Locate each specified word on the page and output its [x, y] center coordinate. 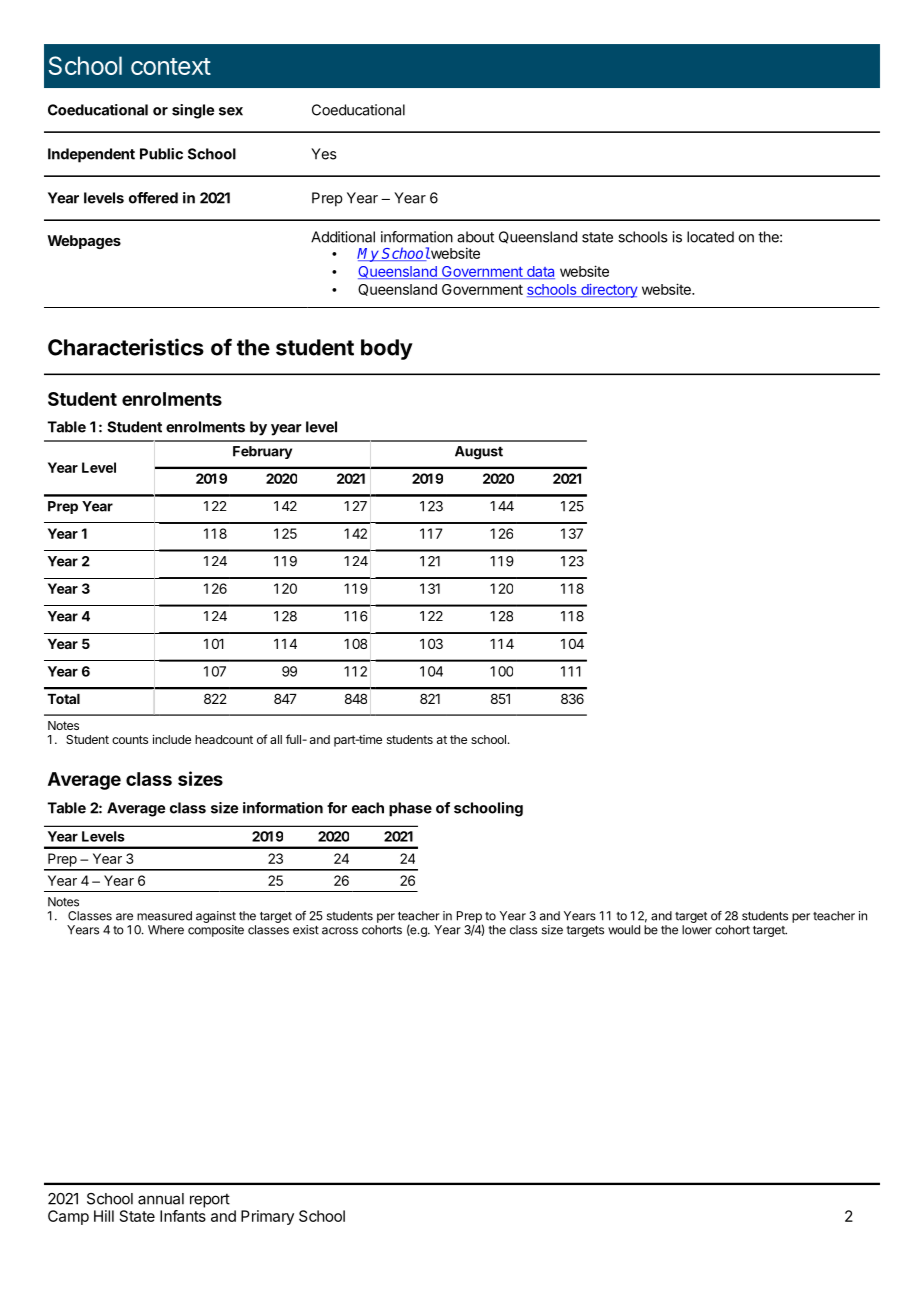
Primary [267, 1217]
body [387, 349]
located [710, 237]
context [171, 66]
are [124, 917]
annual [161, 1199]
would [624, 930]
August [479, 453]
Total [63, 699]
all [276, 739]
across [340, 931]
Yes [324, 154]
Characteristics [126, 347]
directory [608, 291]
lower [697, 930]
